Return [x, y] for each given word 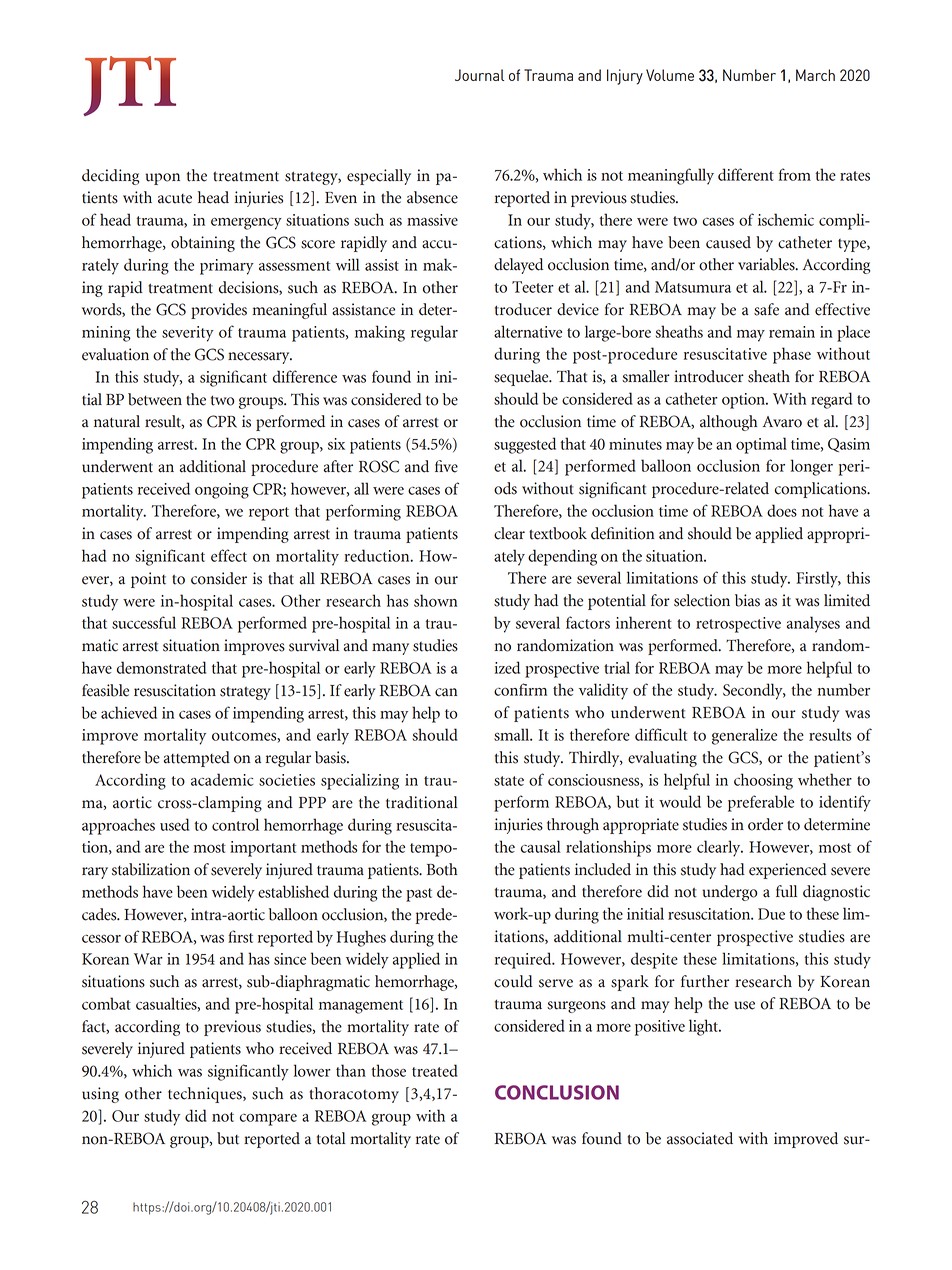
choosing [763, 781]
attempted [197, 759]
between [155, 399]
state [509, 781]
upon [162, 179]
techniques [206, 1095]
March [815, 75]
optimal [761, 445]
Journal [479, 75]
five [446, 466]
